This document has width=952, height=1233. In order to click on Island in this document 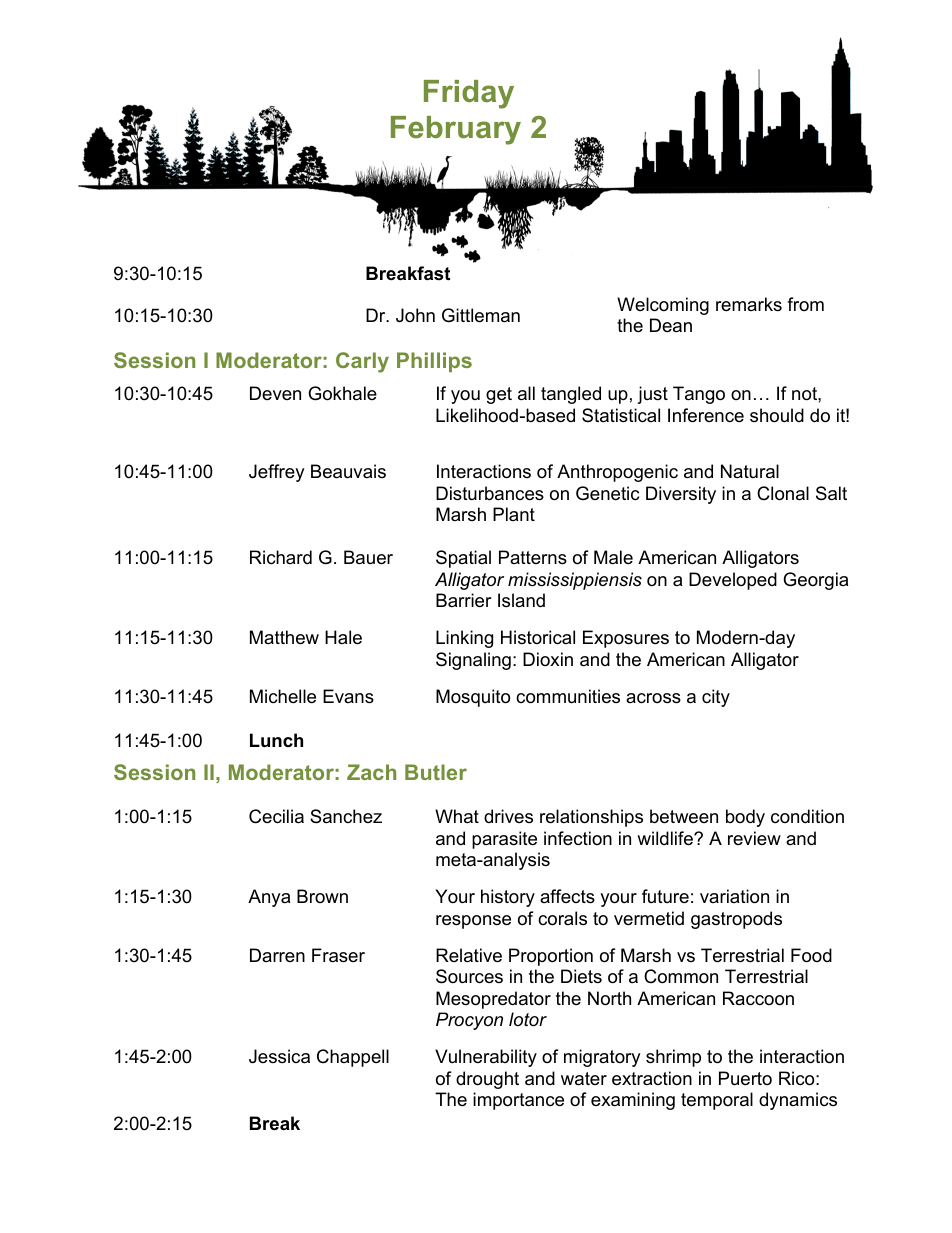, I will do `click(521, 600)`.
